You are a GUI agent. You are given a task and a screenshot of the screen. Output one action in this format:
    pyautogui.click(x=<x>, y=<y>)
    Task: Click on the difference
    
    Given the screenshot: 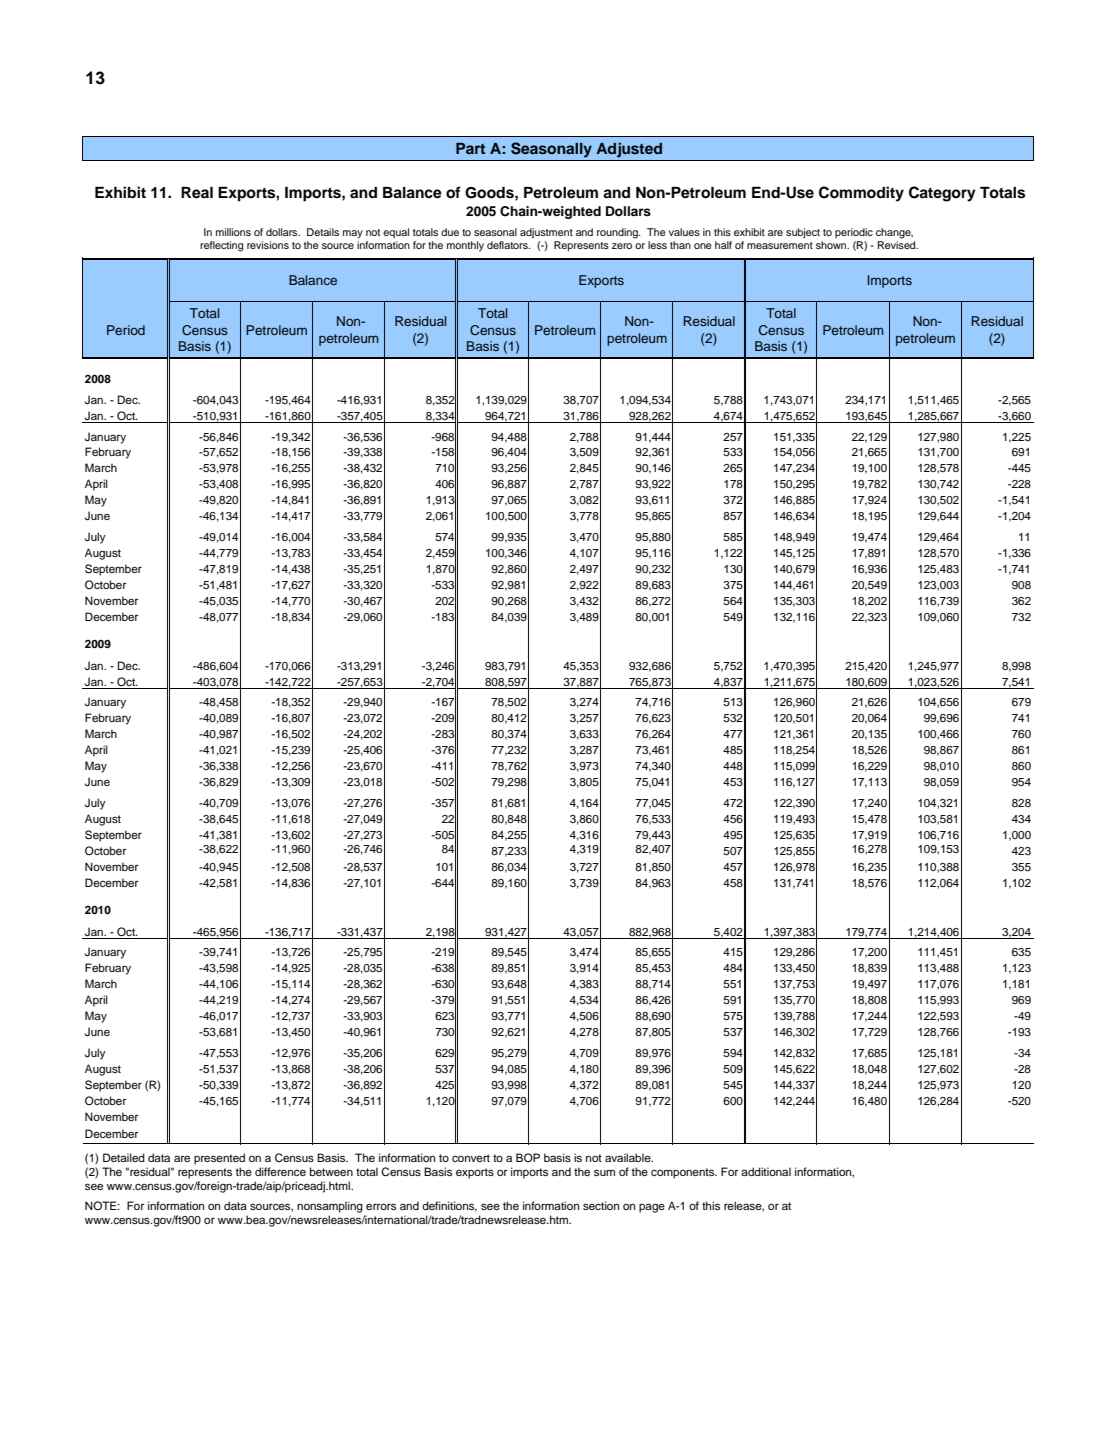 What is the action you would take?
    pyautogui.click(x=280, y=1171)
